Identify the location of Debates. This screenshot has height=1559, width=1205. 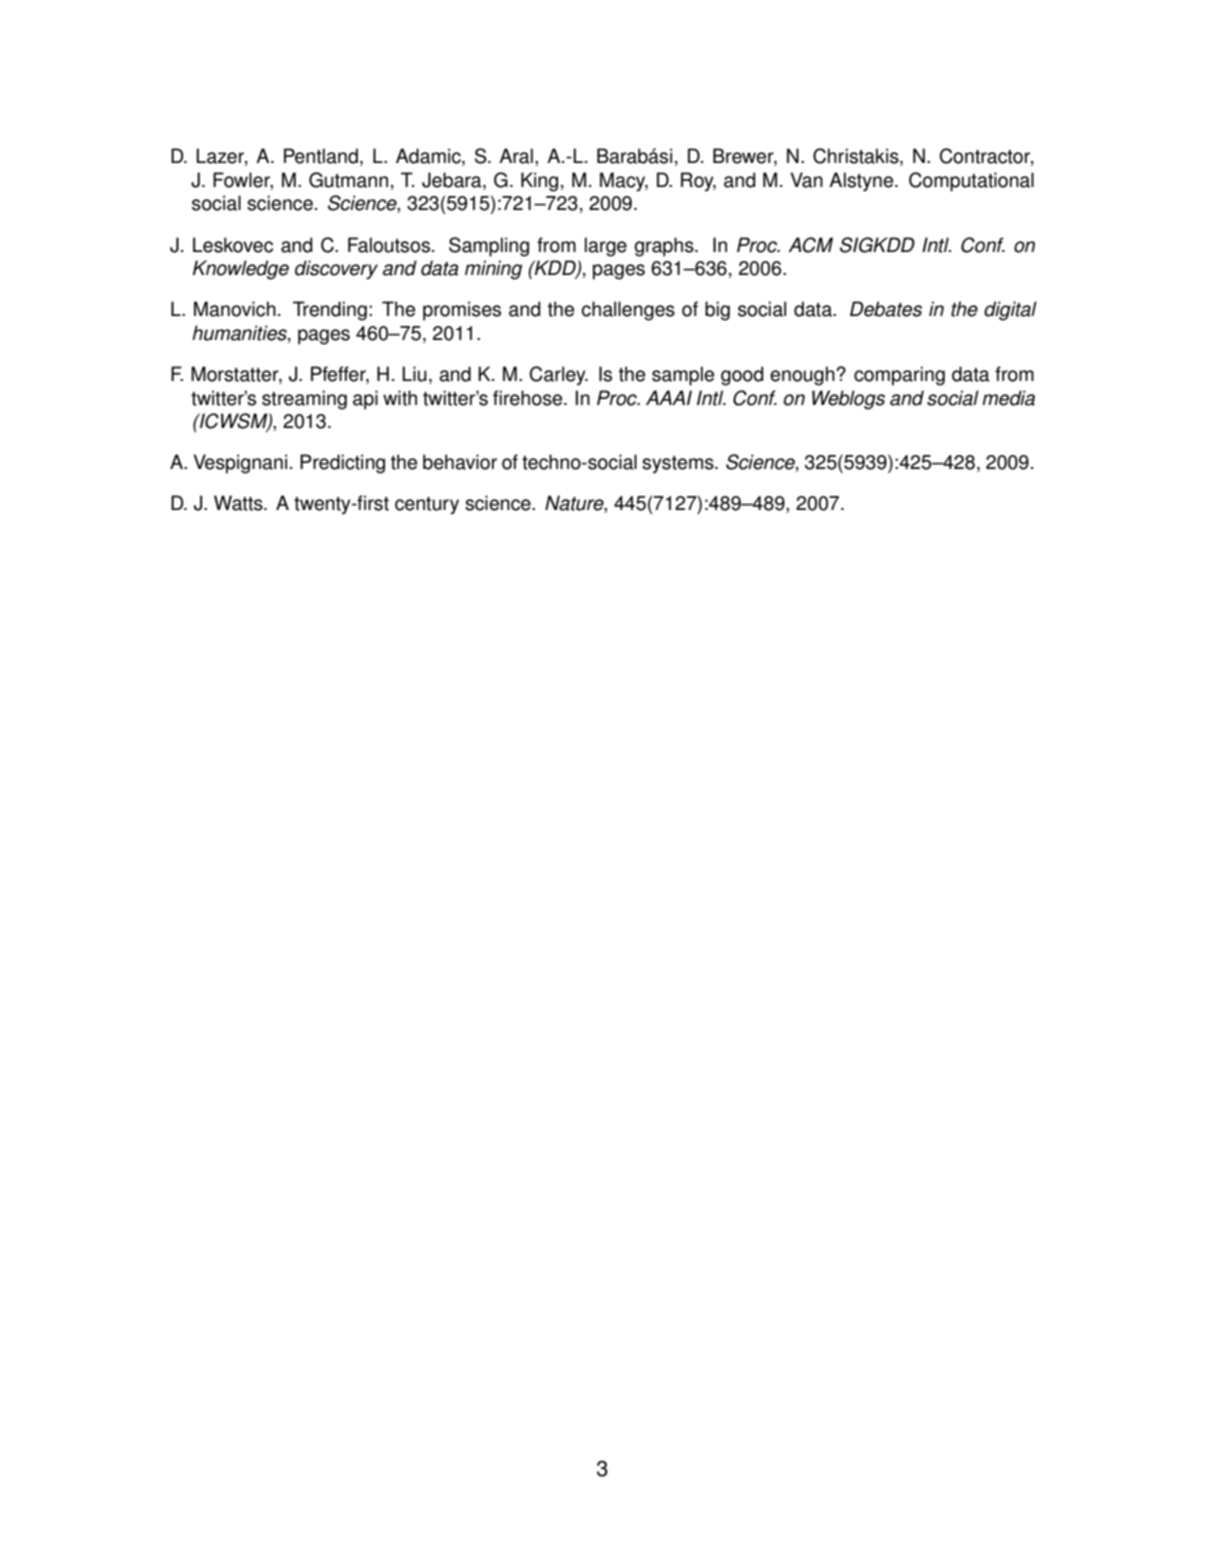
(886, 309).
